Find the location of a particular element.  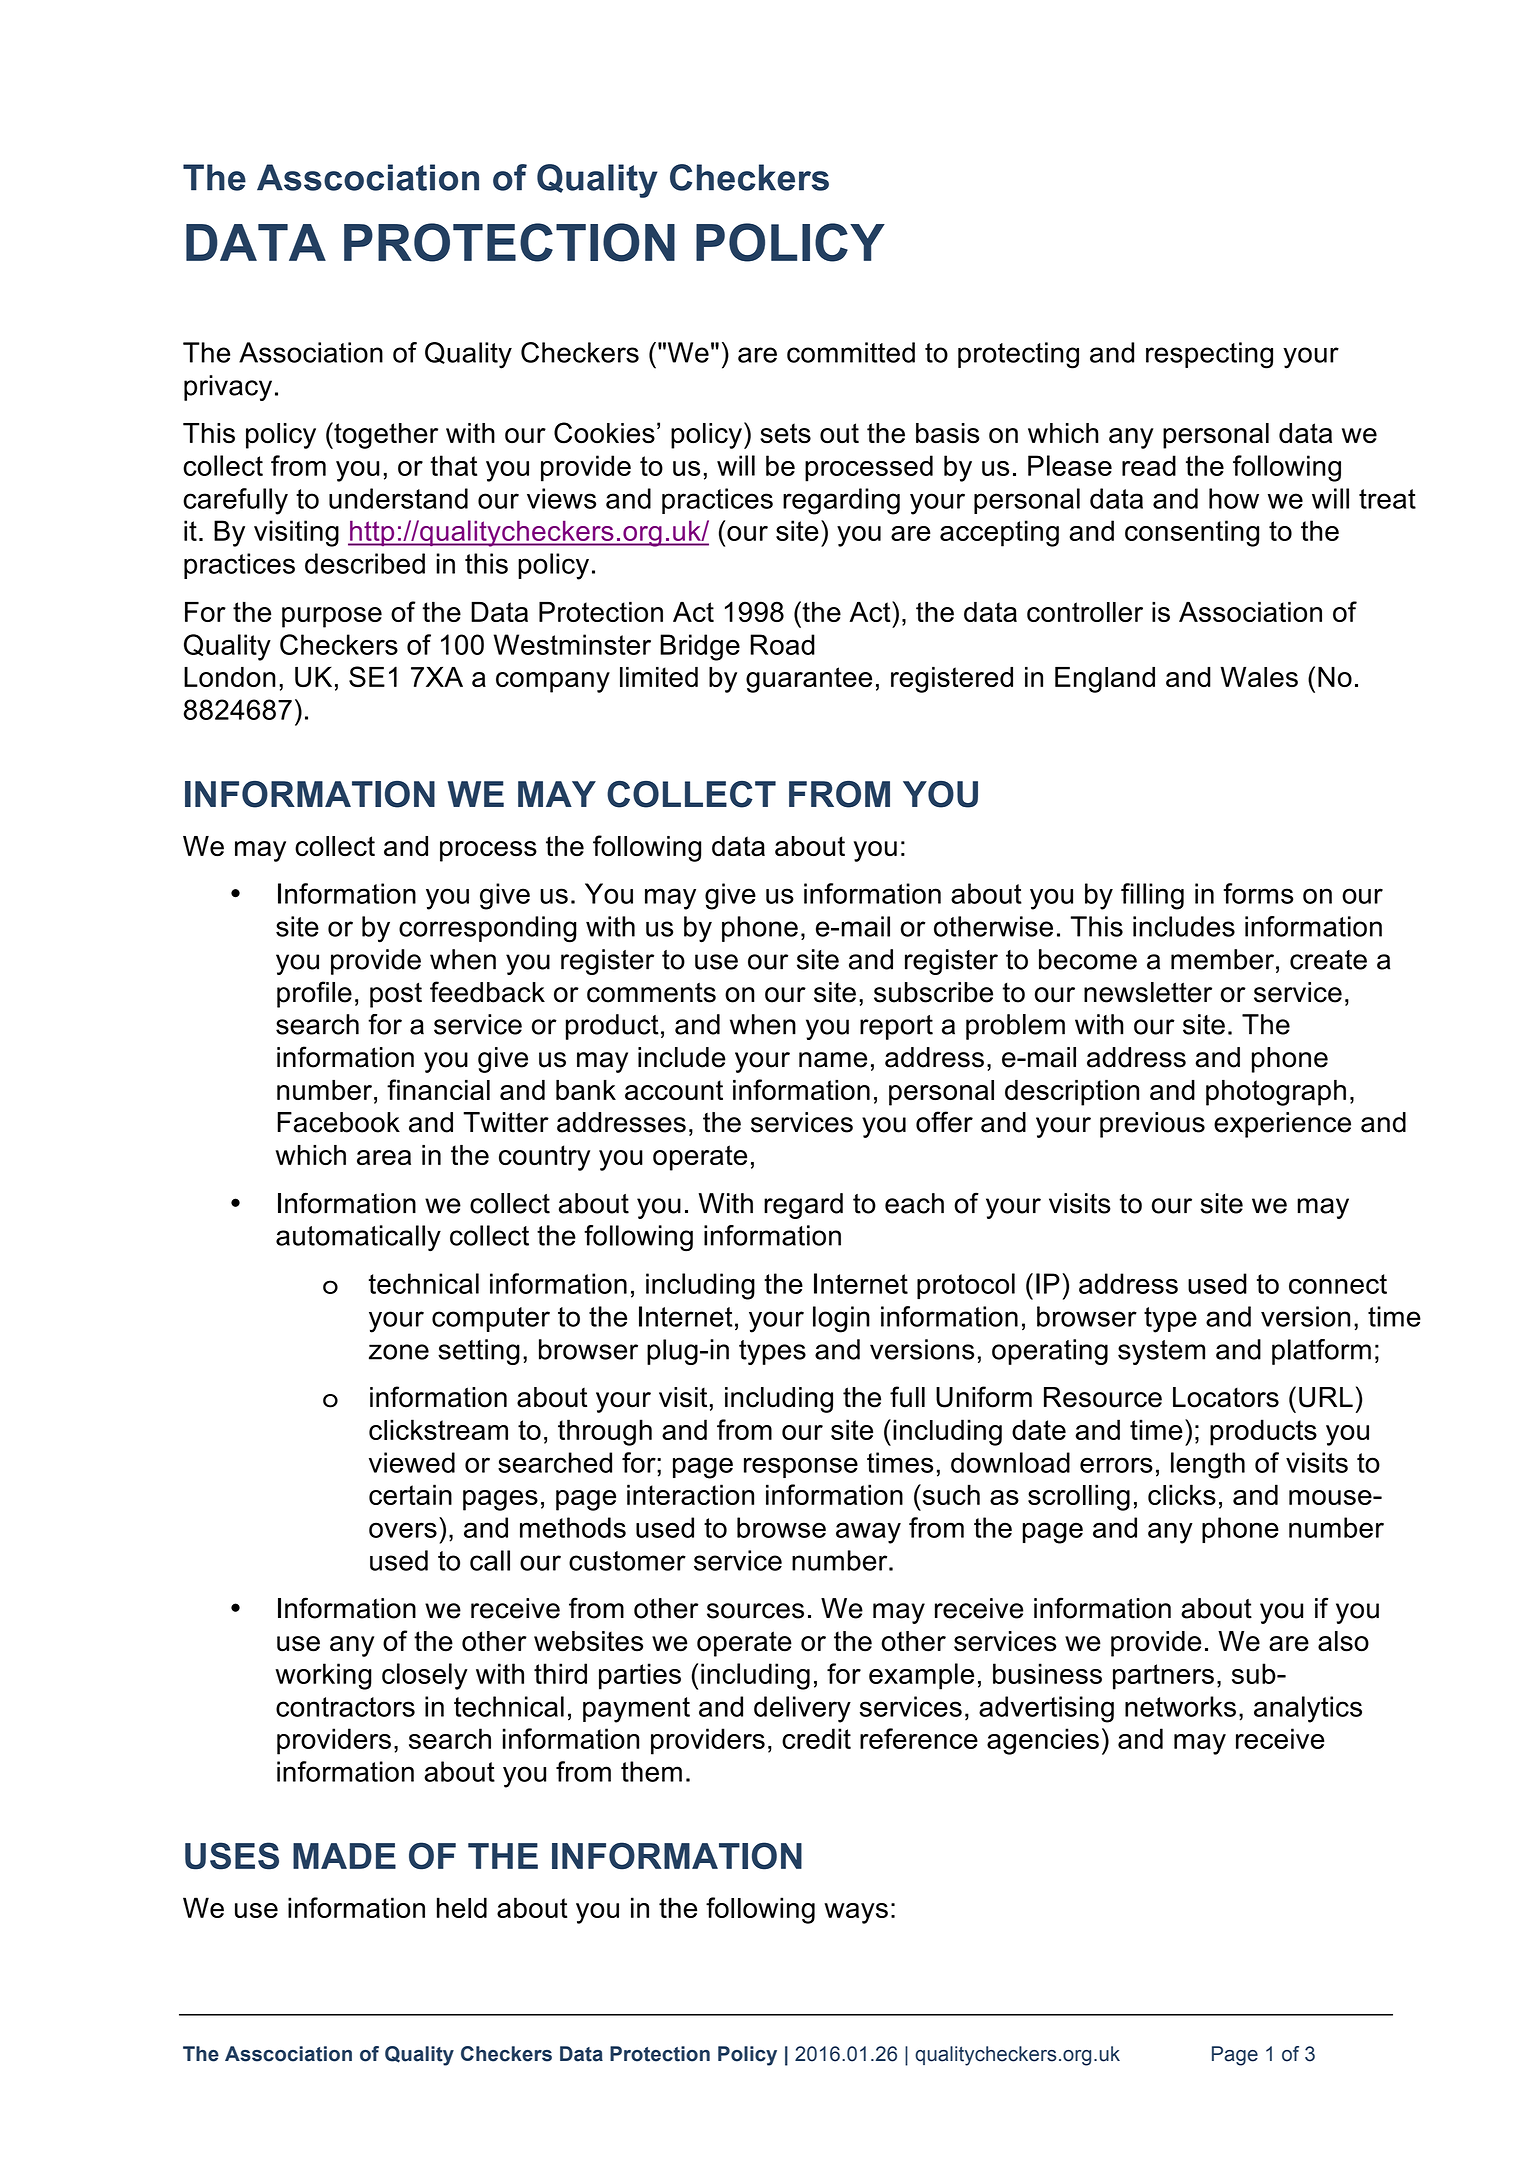

corresponding is located at coordinates (488, 929).
